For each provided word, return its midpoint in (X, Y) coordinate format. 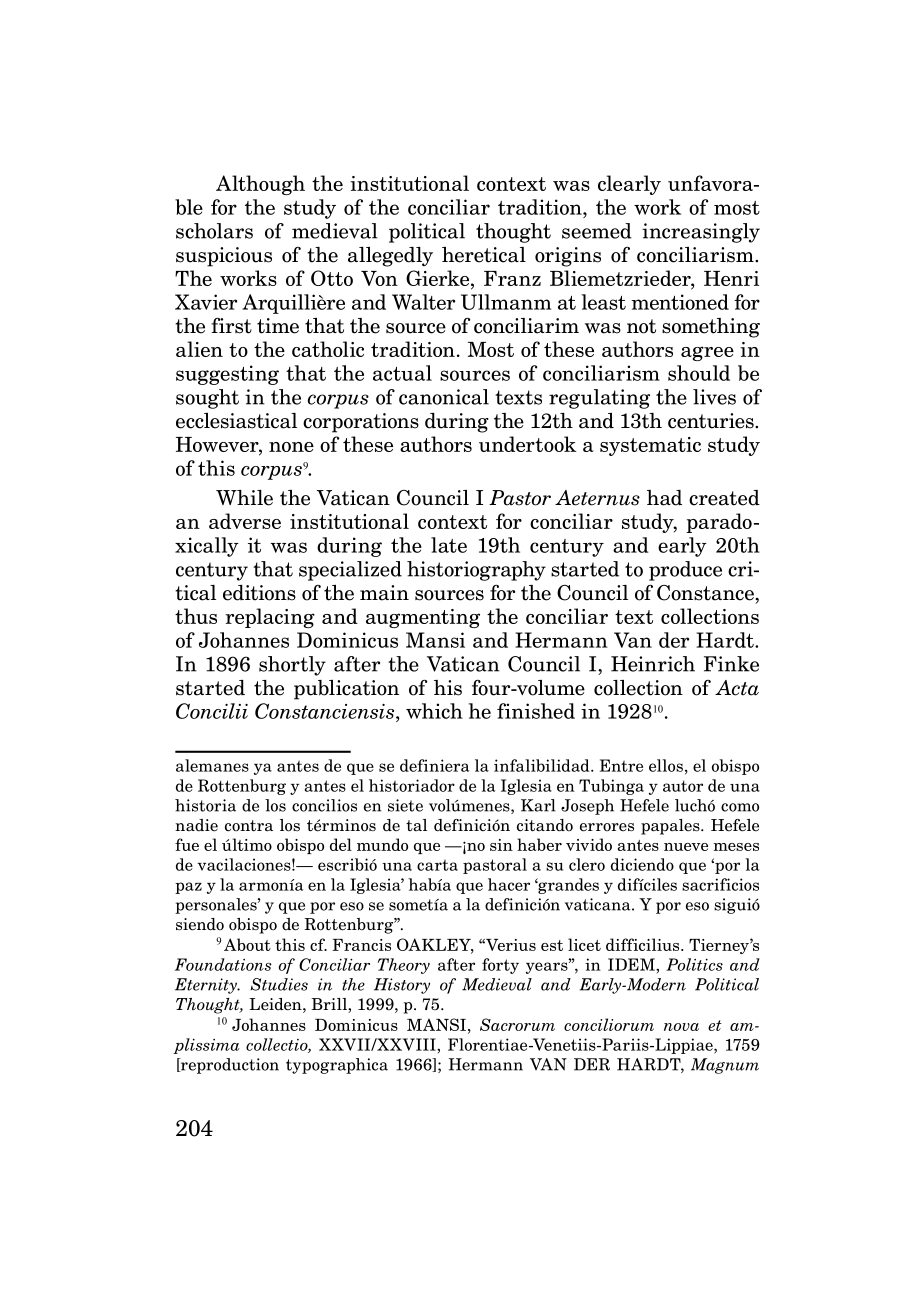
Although (260, 185)
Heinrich (653, 664)
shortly (292, 666)
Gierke (437, 278)
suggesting (227, 375)
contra (249, 826)
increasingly (701, 233)
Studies (279, 984)
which (434, 711)
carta (437, 865)
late (449, 545)
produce (685, 571)
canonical (444, 397)
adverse (245, 521)
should (699, 373)
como (740, 807)
